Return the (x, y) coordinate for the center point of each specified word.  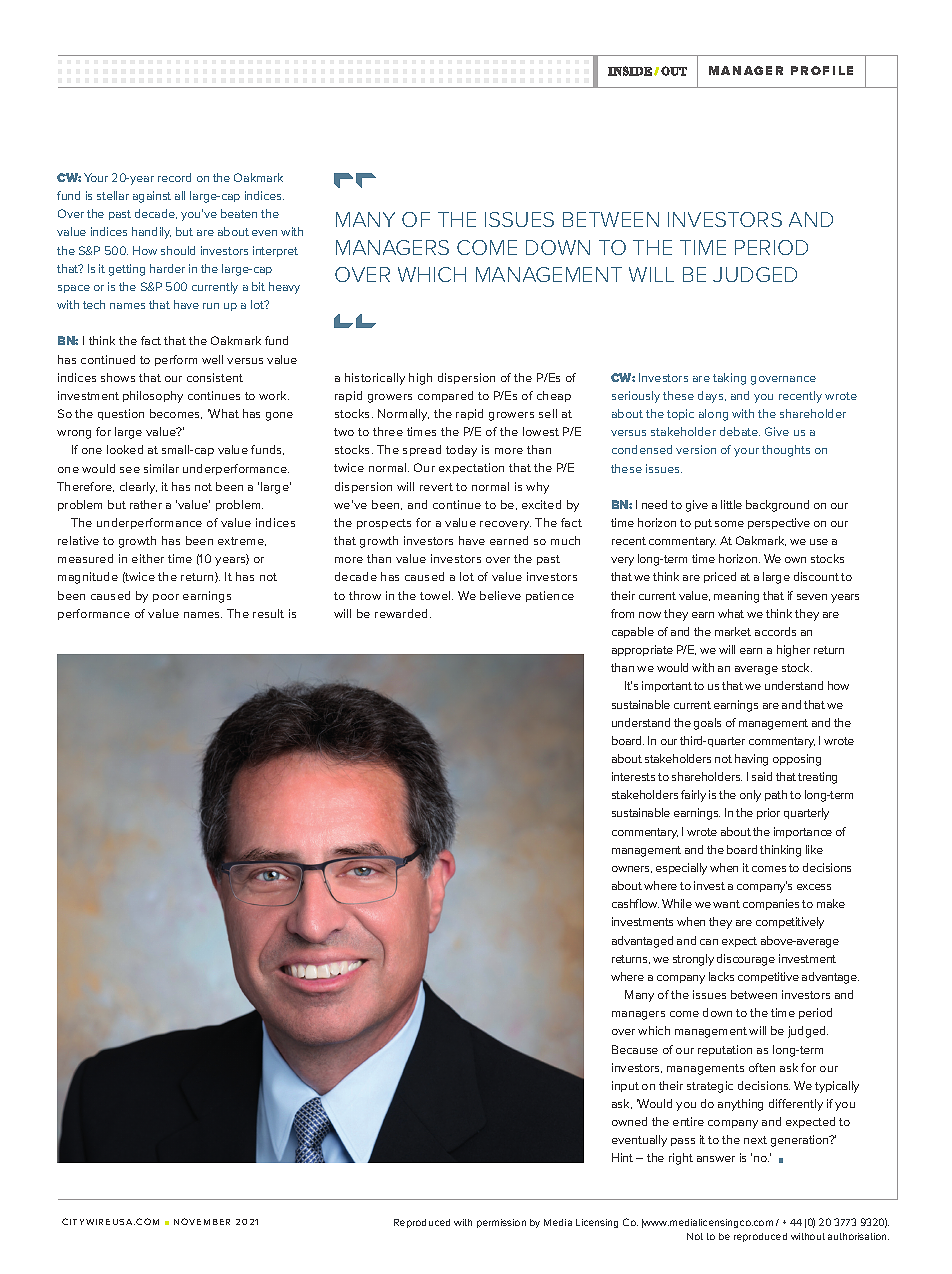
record (174, 177)
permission (501, 1223)
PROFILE (822, 70)
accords (775, 631)
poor (166, 598)
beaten (239, 213)
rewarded (403, 613)
